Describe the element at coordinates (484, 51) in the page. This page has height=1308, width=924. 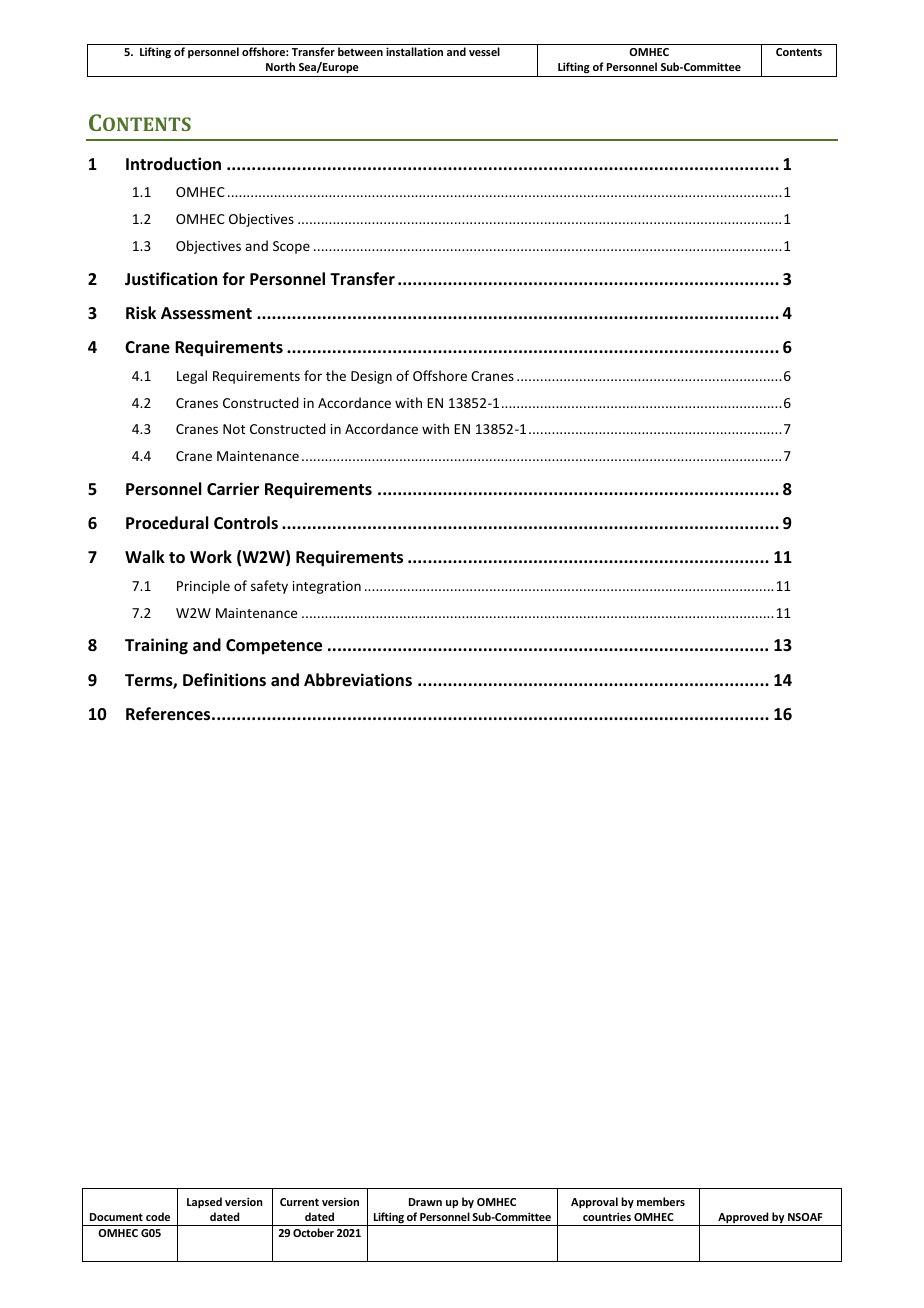
I see `vessel` at that location.
